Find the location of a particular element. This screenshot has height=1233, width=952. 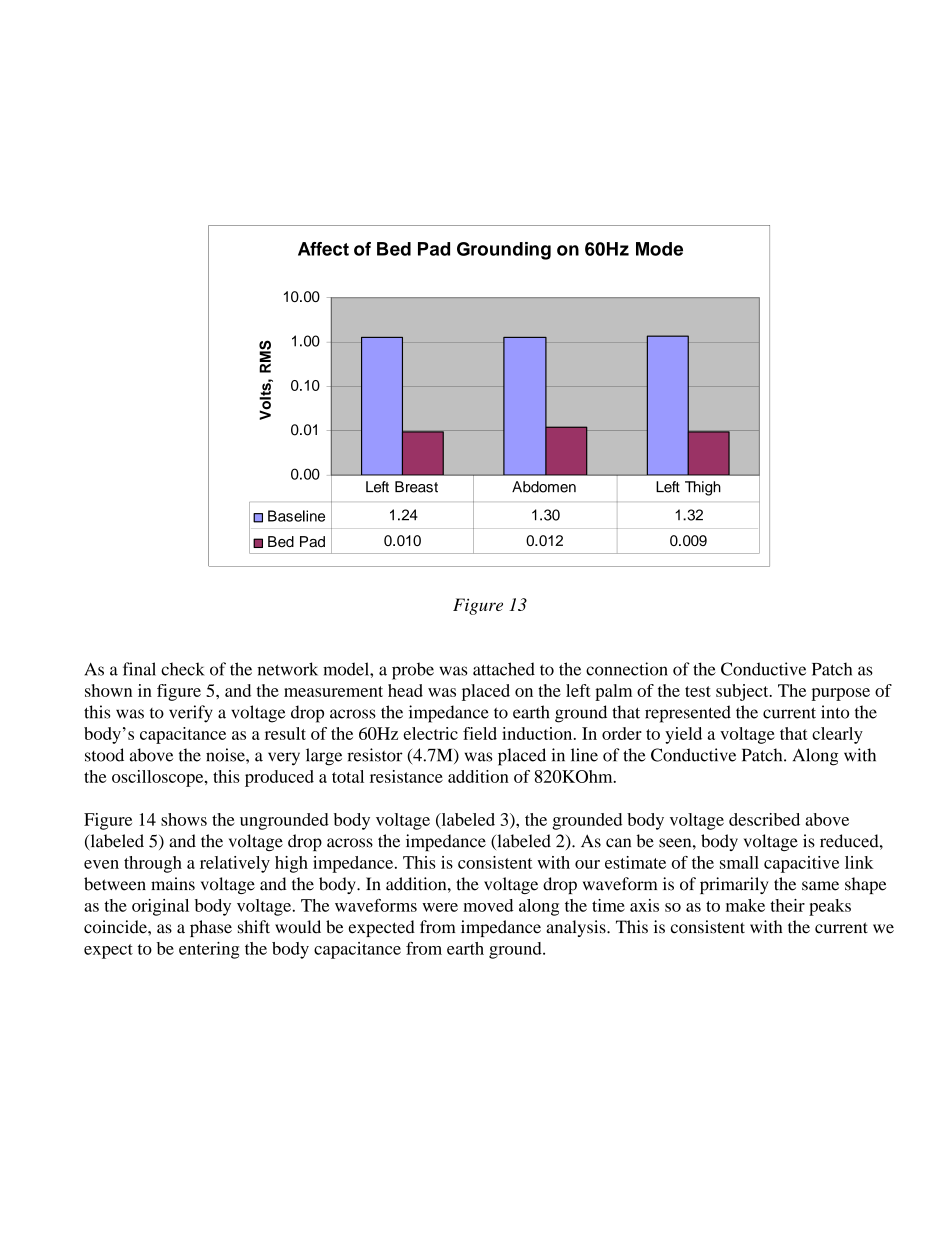

moved is located at coordinates (488, 905).
